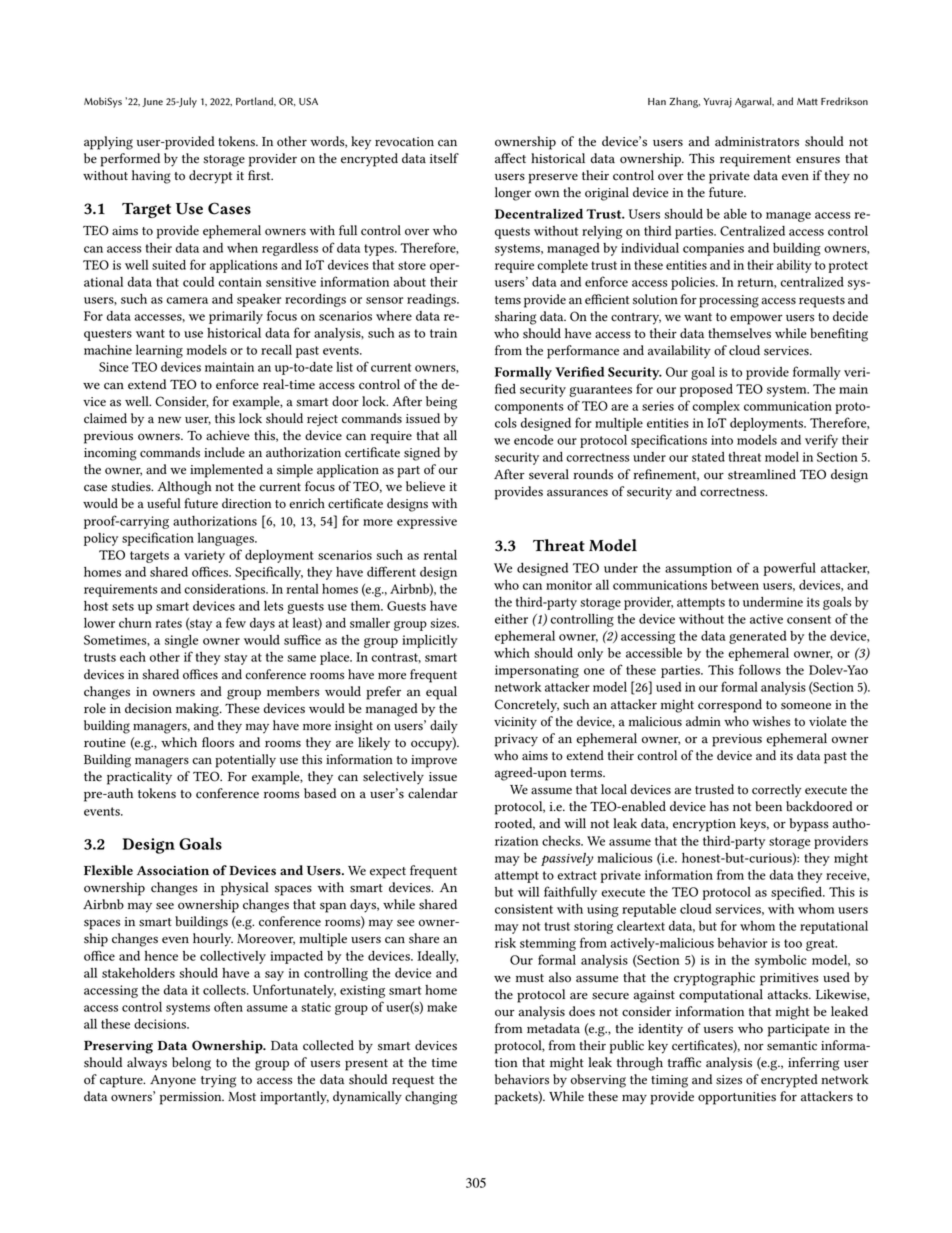 Image resolution: width=952 pixels, height=1233 pixels. What do you see at coordinates (168, 623) in the document?
I see `rates` at bounding box center [168, 623].
